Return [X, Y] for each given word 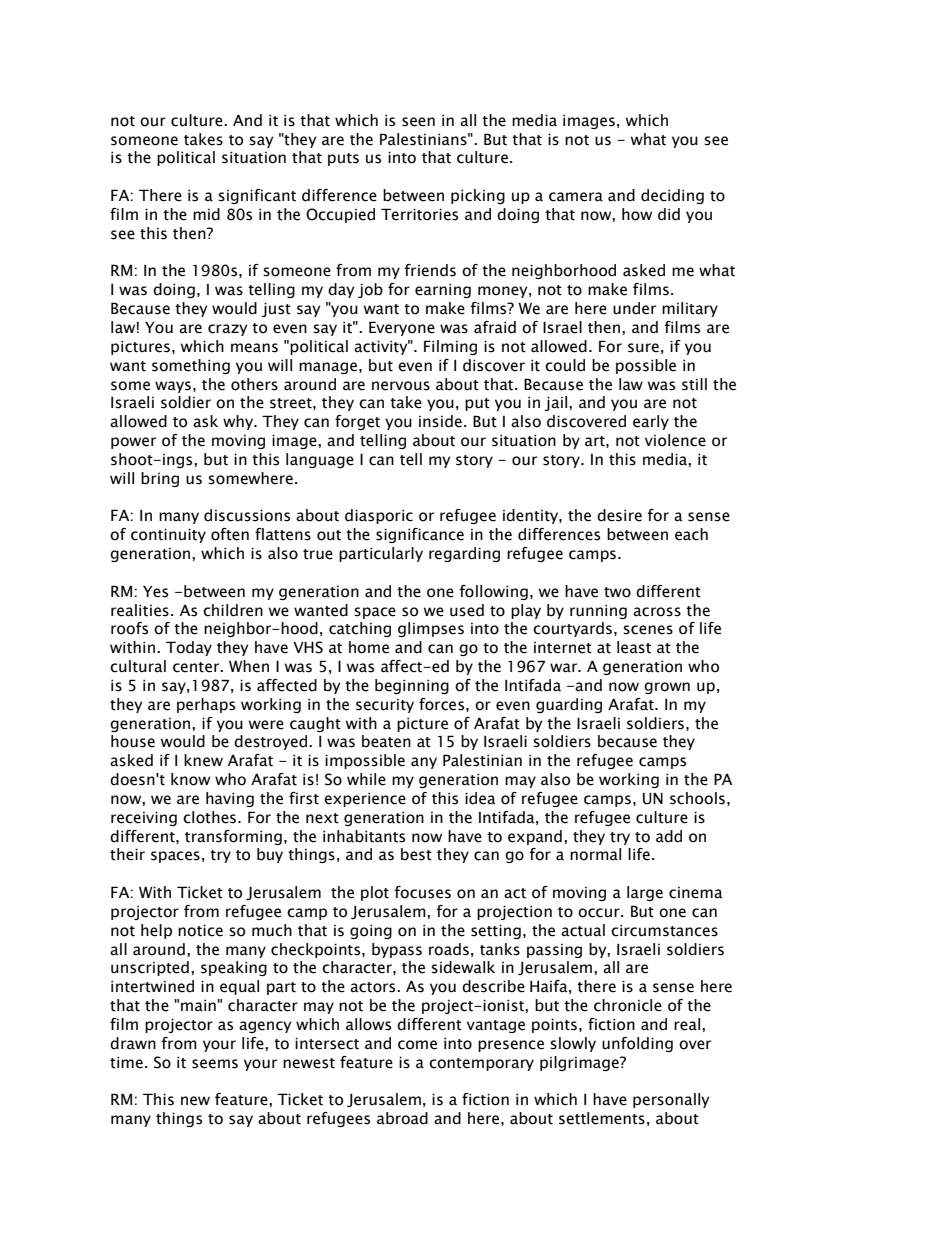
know [190, 779]
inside [440, 421]
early [651, 422]
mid [206, 214]
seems [215, 1064]
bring [160, 479]
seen [418, 122]
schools [697, 798]
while [366, 779]
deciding [672, 196]
